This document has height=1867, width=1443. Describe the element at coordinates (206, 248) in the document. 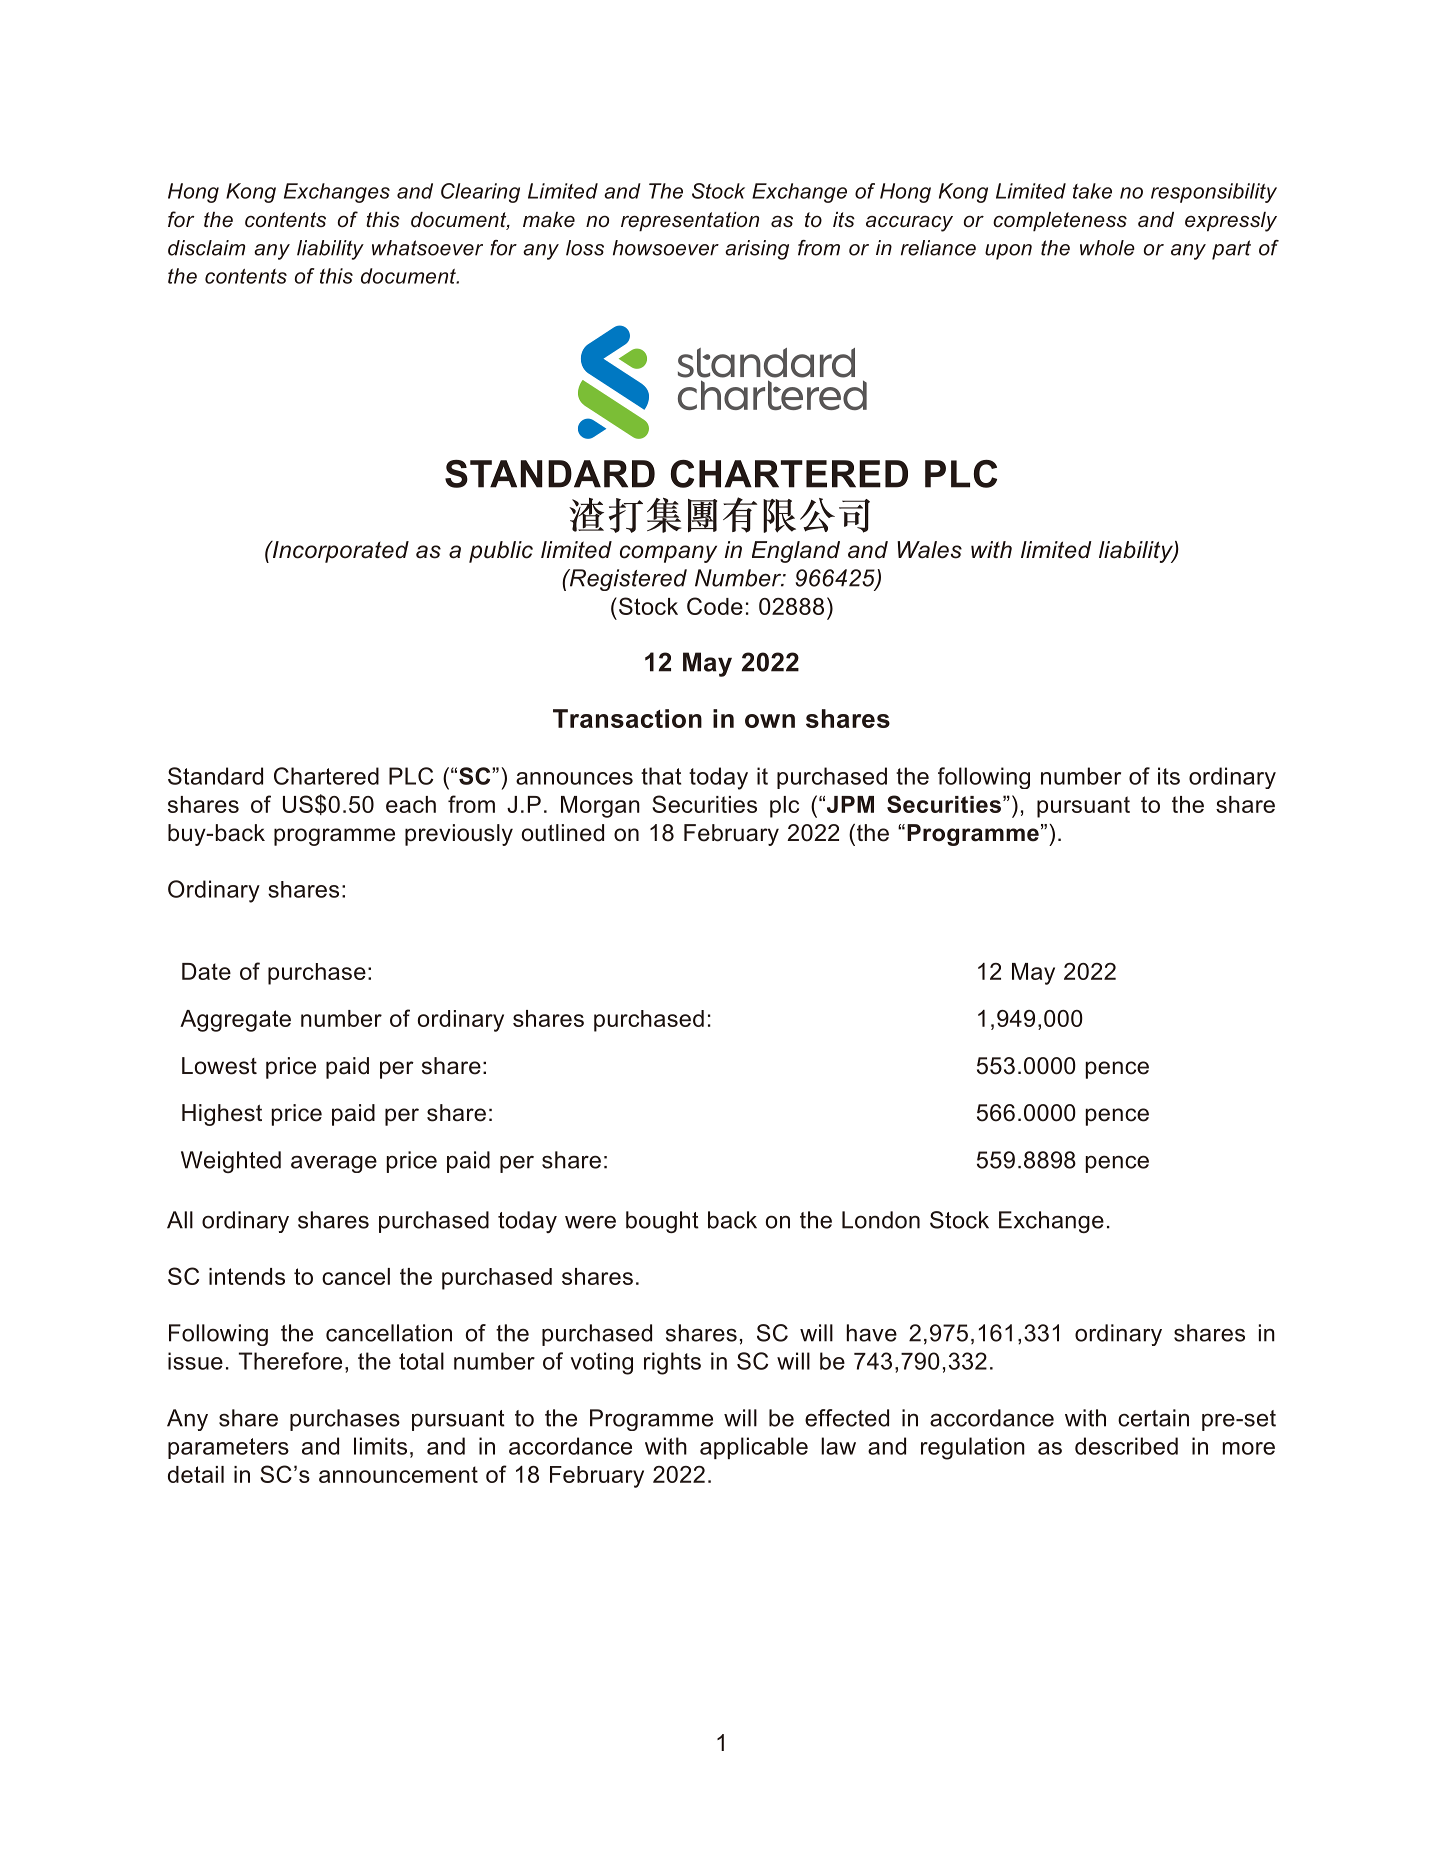

I see `disclaim` at that location.
